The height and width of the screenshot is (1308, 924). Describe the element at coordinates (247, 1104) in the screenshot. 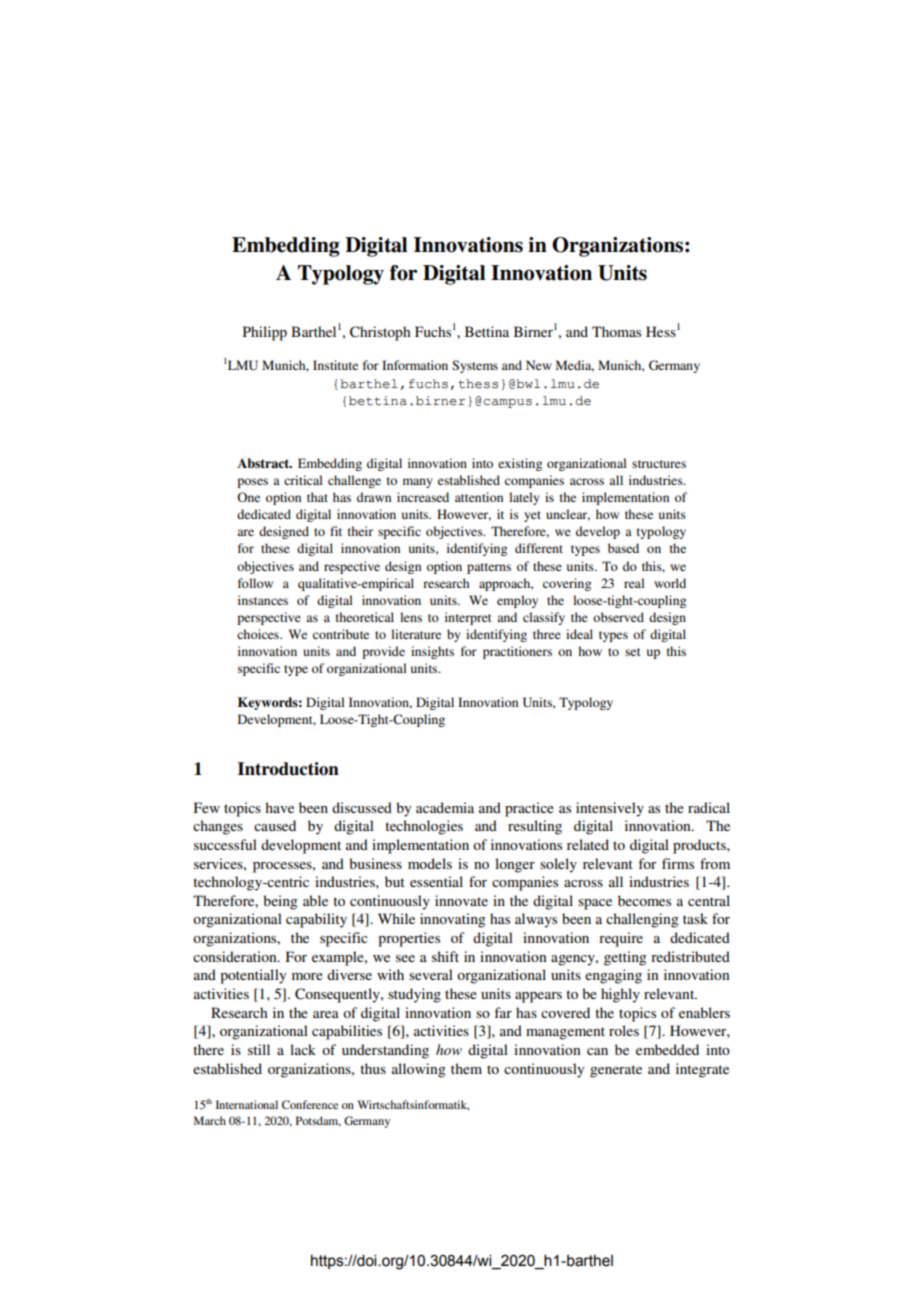

I see `International` at that location.
